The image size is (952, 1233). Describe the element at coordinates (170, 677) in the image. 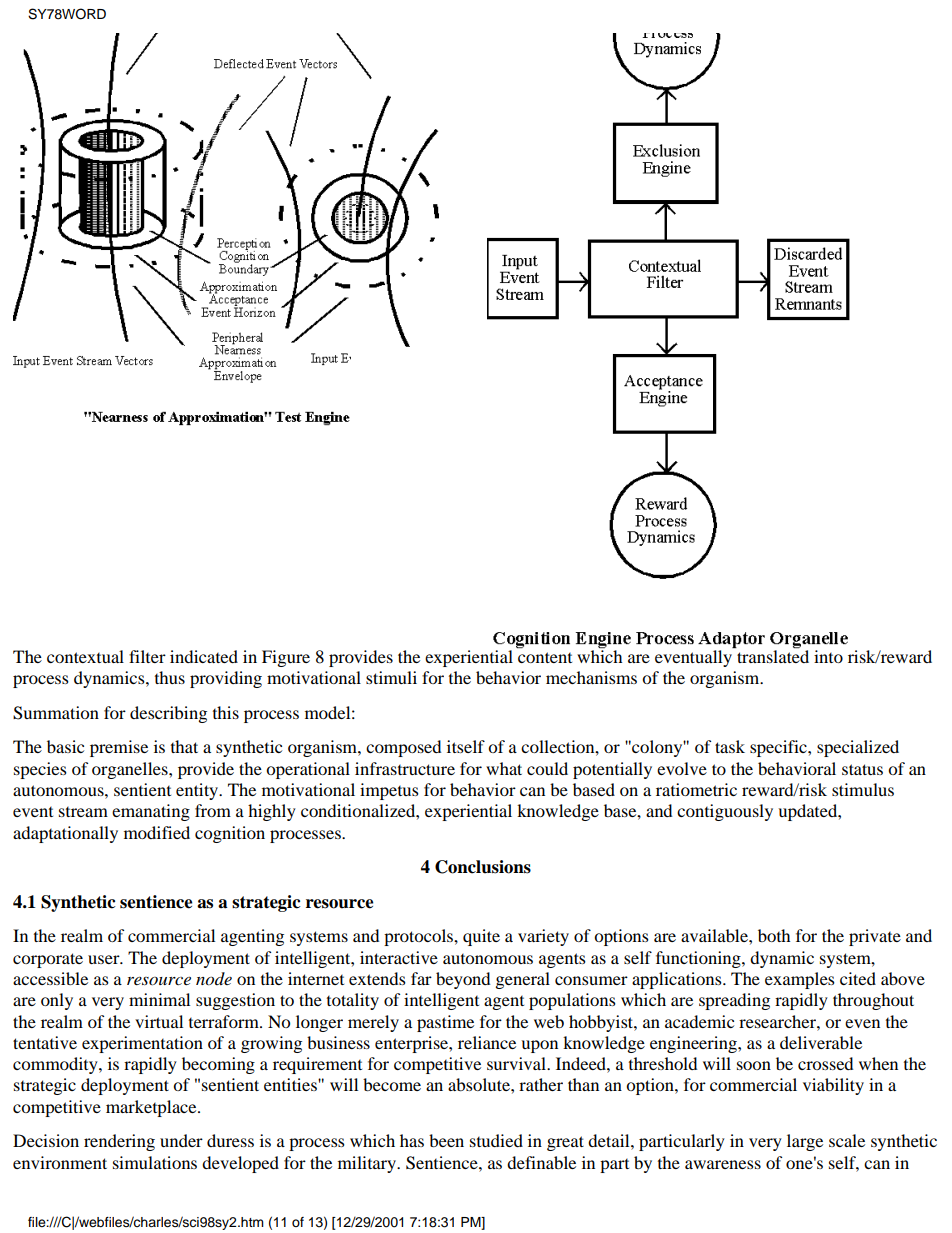

I see `thus` at that location.
